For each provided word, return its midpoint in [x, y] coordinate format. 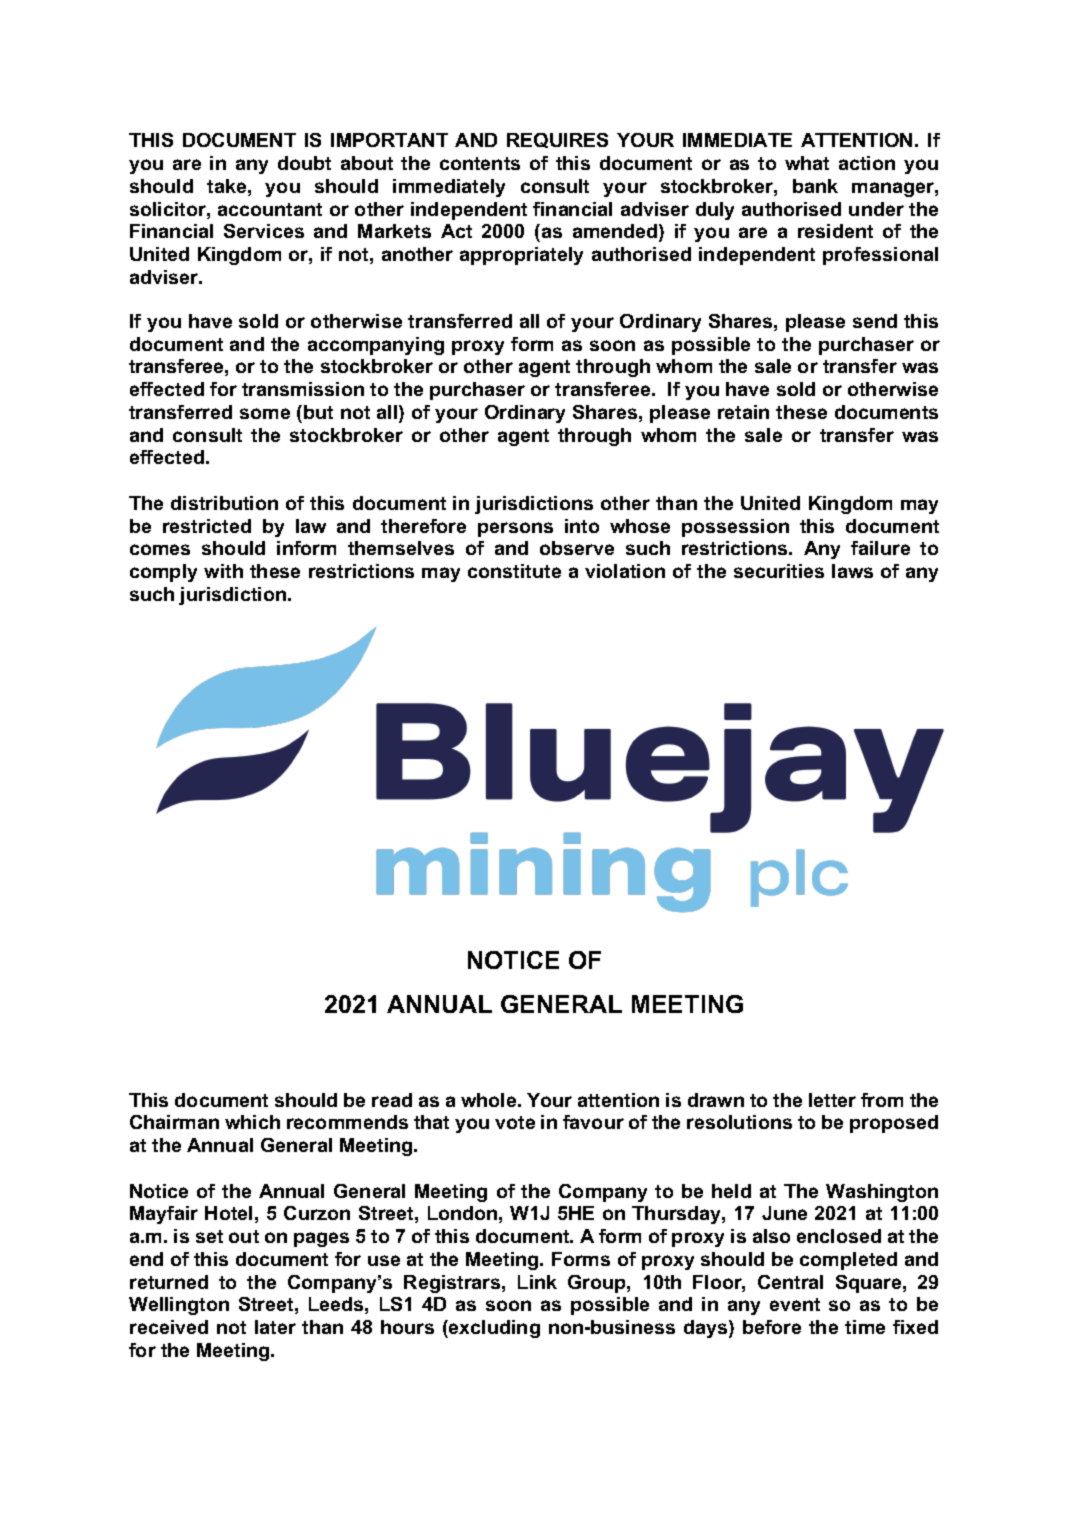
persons [515, 529]
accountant [270, 209]
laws [852, 571]
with [223, 571]
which [252, 1122]
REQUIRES [557, 140]
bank [815, 186]
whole [490, 1100]
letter [832, 1100]
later [275, 1327]
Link [537, 1282]
